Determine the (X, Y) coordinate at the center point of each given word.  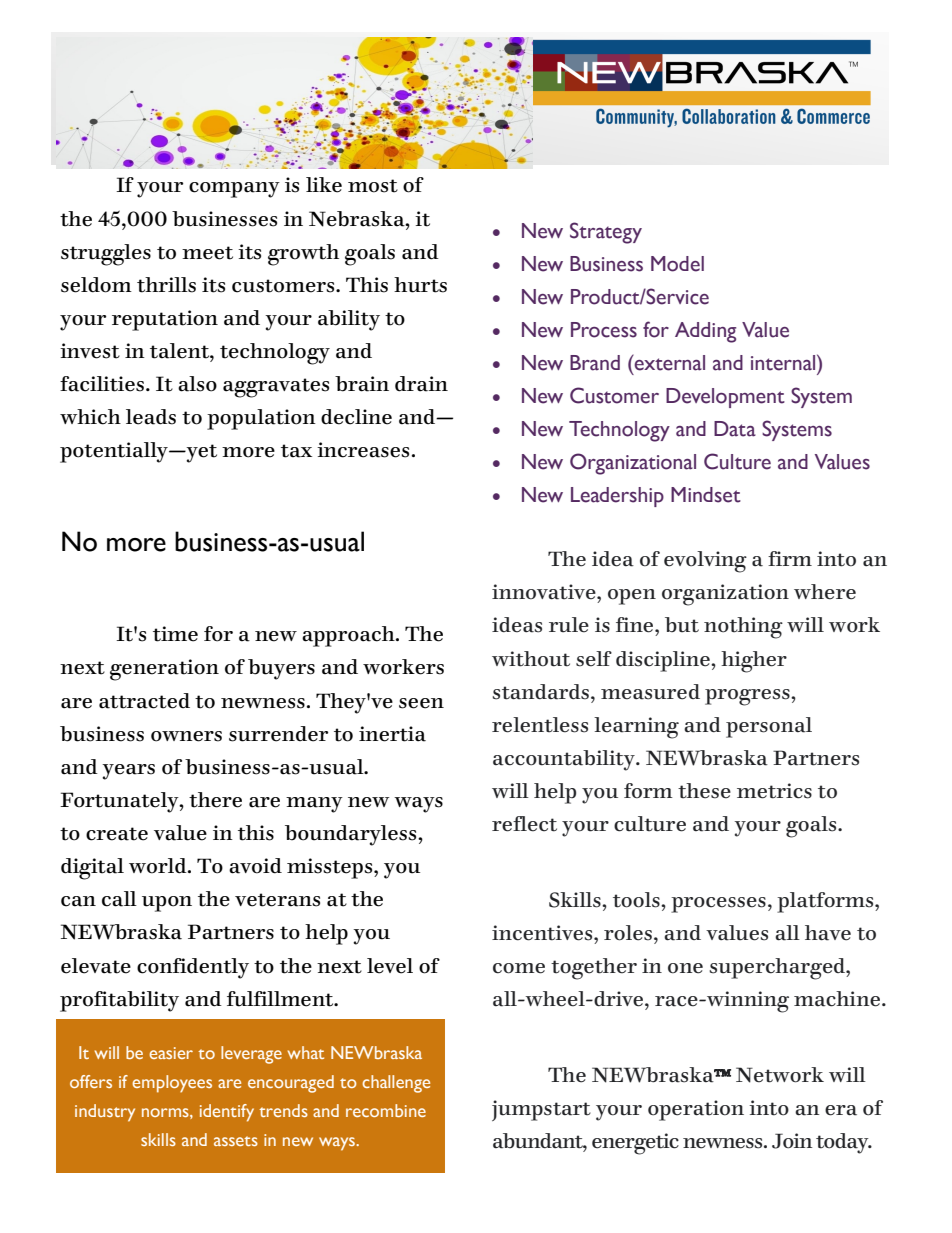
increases (363, 450)
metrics (774, 791)
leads (151, 417)
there (215, 800)
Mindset (706, 495)
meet (207, 253)
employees (172, 1084)
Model (677, 264)
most (373, 186)
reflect (524, 824)
